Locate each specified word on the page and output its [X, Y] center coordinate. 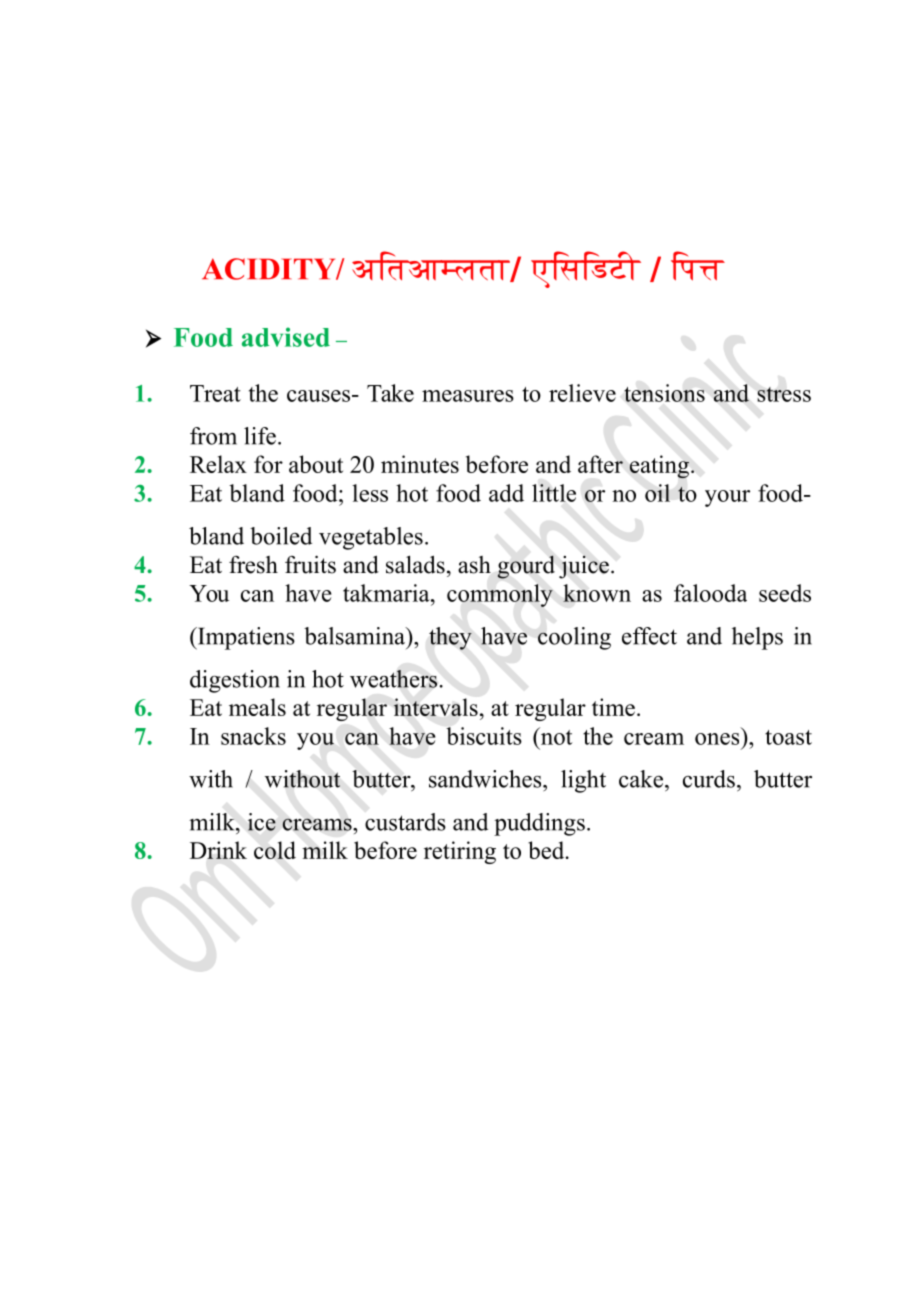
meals [257, 707]
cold [275, 850]
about [316, 464]
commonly [500, 595]
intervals [435, 707]
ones [717, 739]
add [506, 493]
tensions [664, 393]
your [727, 498]
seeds [785, 593]
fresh [253, 565]
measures [468, 396]
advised [286, 337]
